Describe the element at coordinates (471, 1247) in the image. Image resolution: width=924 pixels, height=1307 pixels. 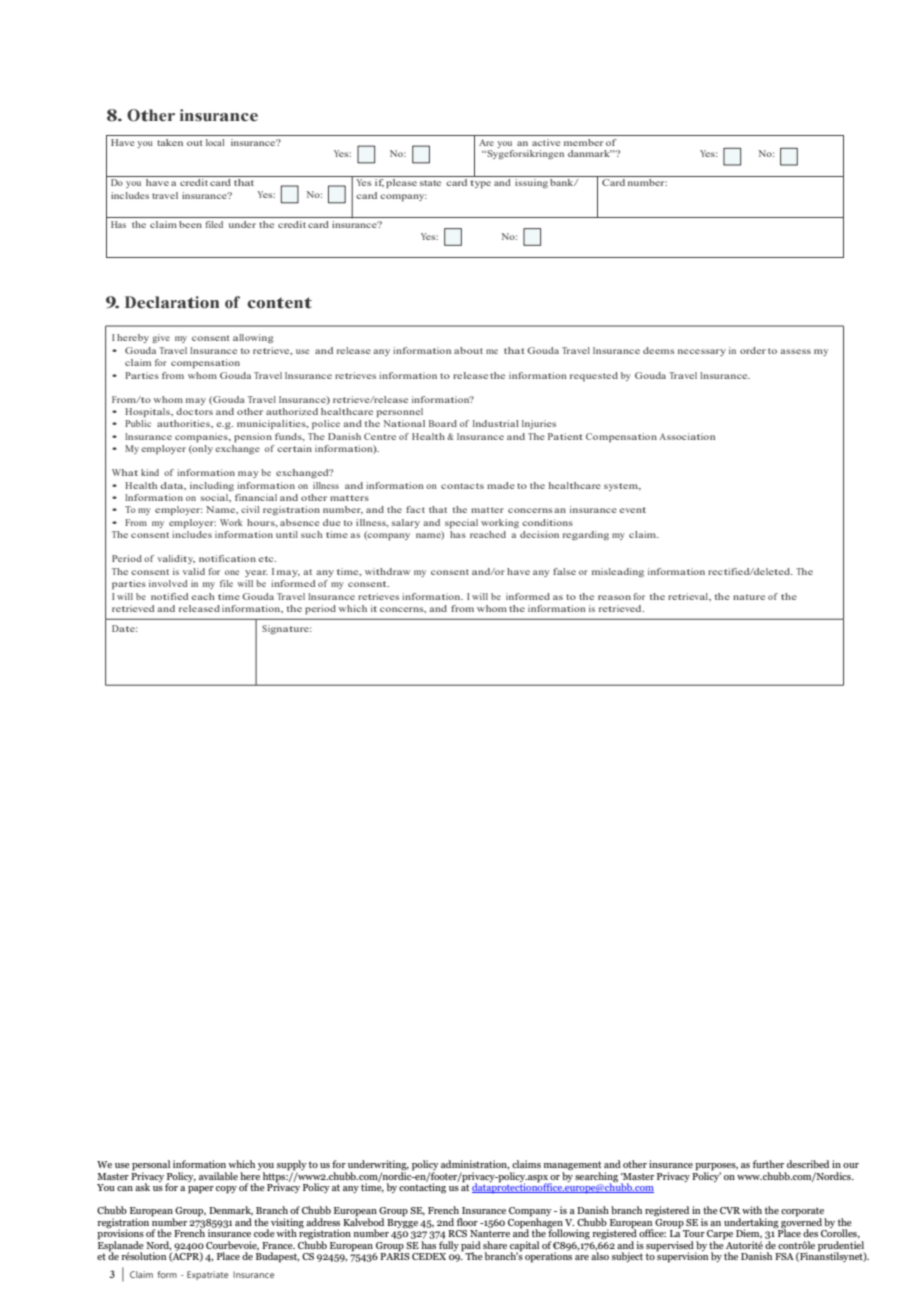
I see `paid` at that location.
